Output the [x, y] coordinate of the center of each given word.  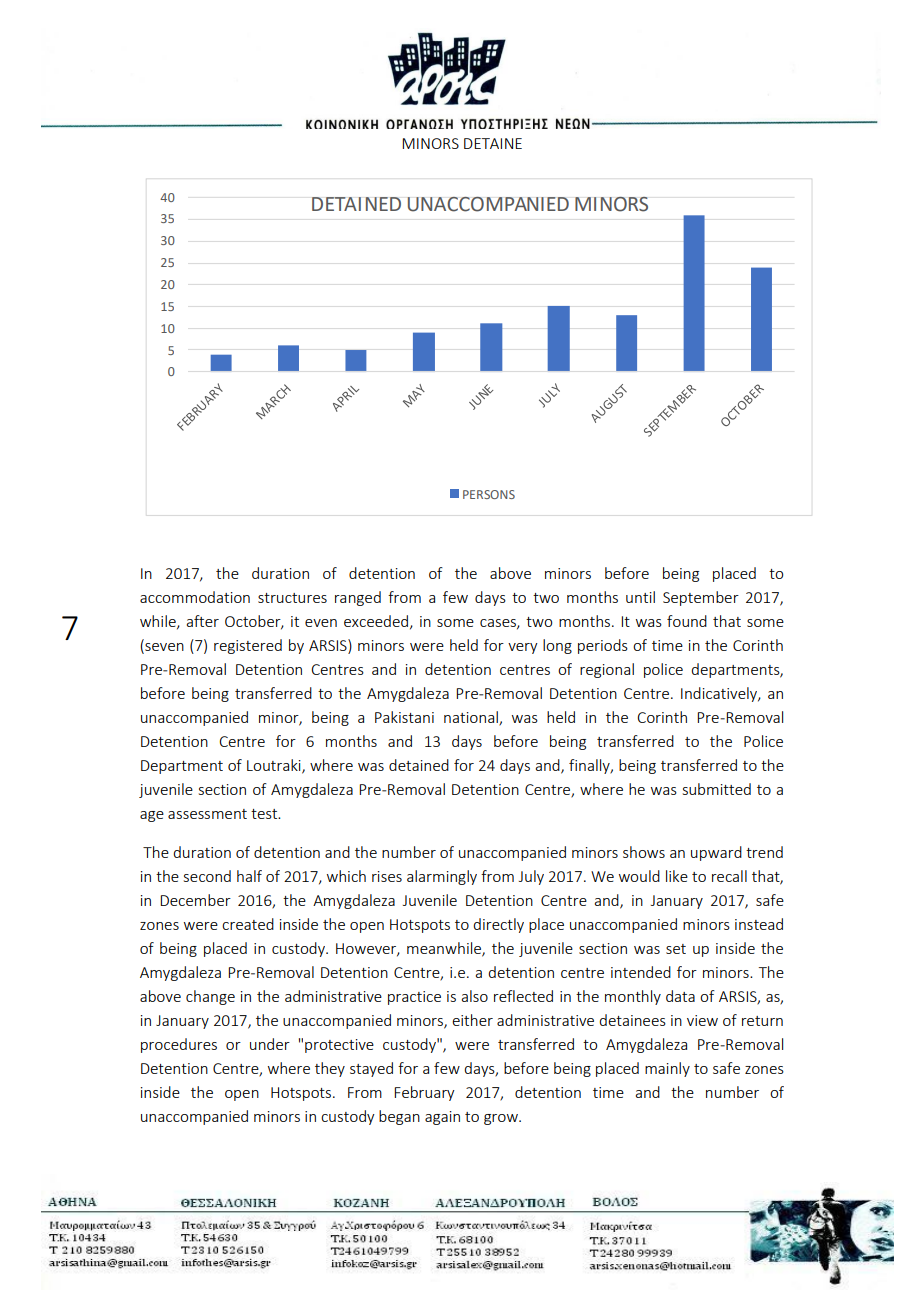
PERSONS [489, 494]
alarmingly [442, 877]
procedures [179, 1045]
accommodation [195, 597]
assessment [207, 814]
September [701, 598]
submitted [717, 789]
